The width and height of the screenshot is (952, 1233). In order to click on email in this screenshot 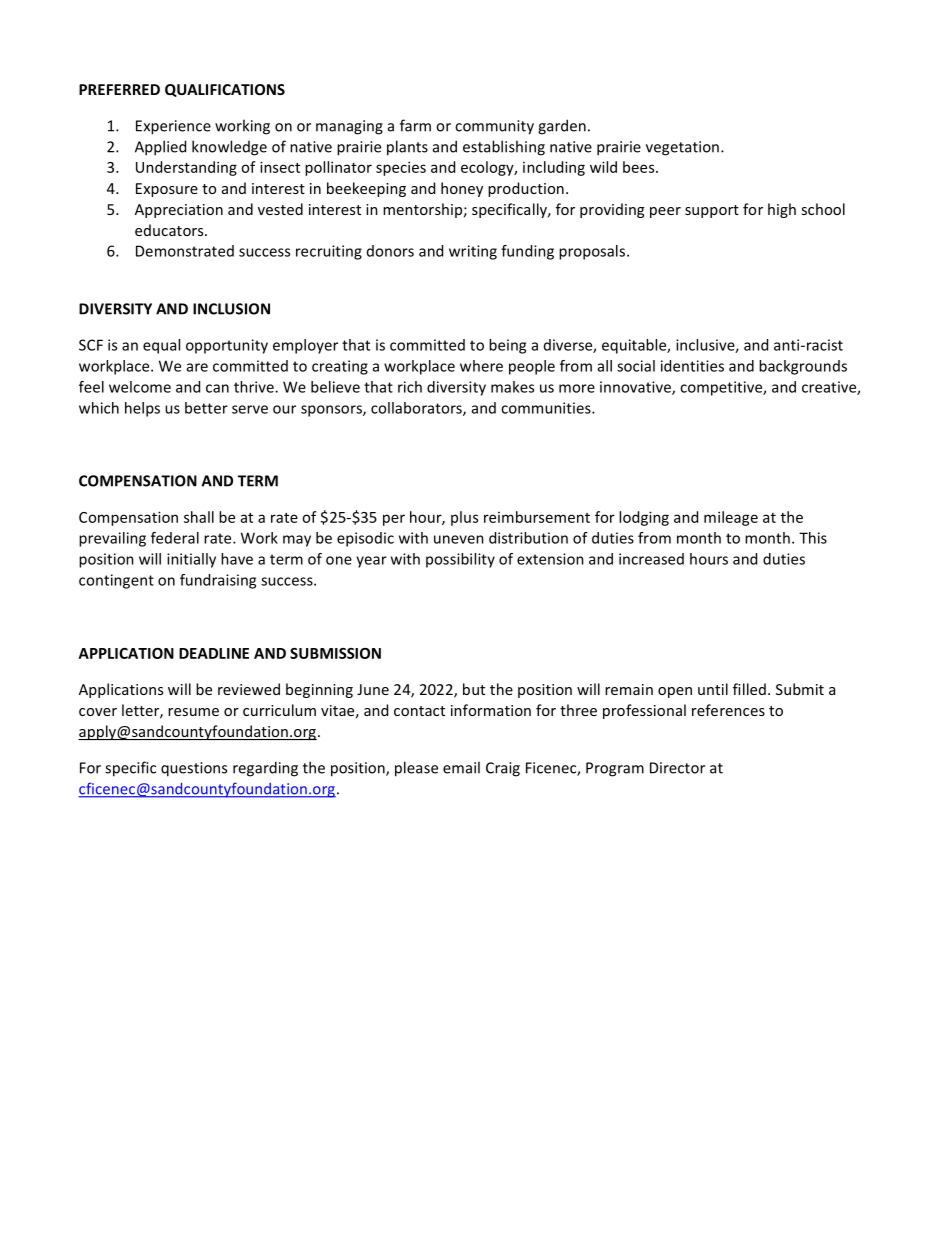, I will do `click(461, 767)`.
